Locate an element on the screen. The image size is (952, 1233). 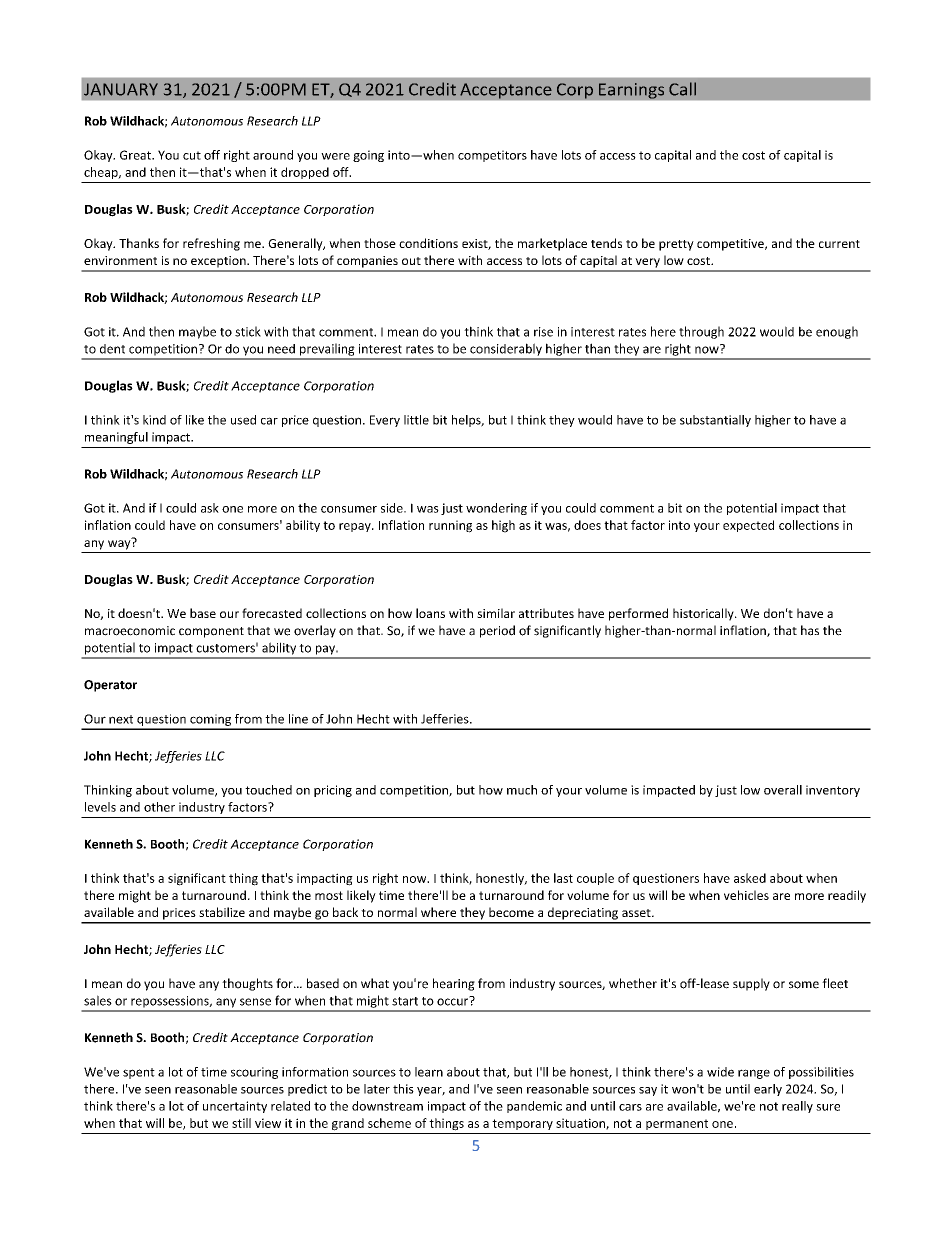
uncertainty is located at coordinates (235, 1107).
